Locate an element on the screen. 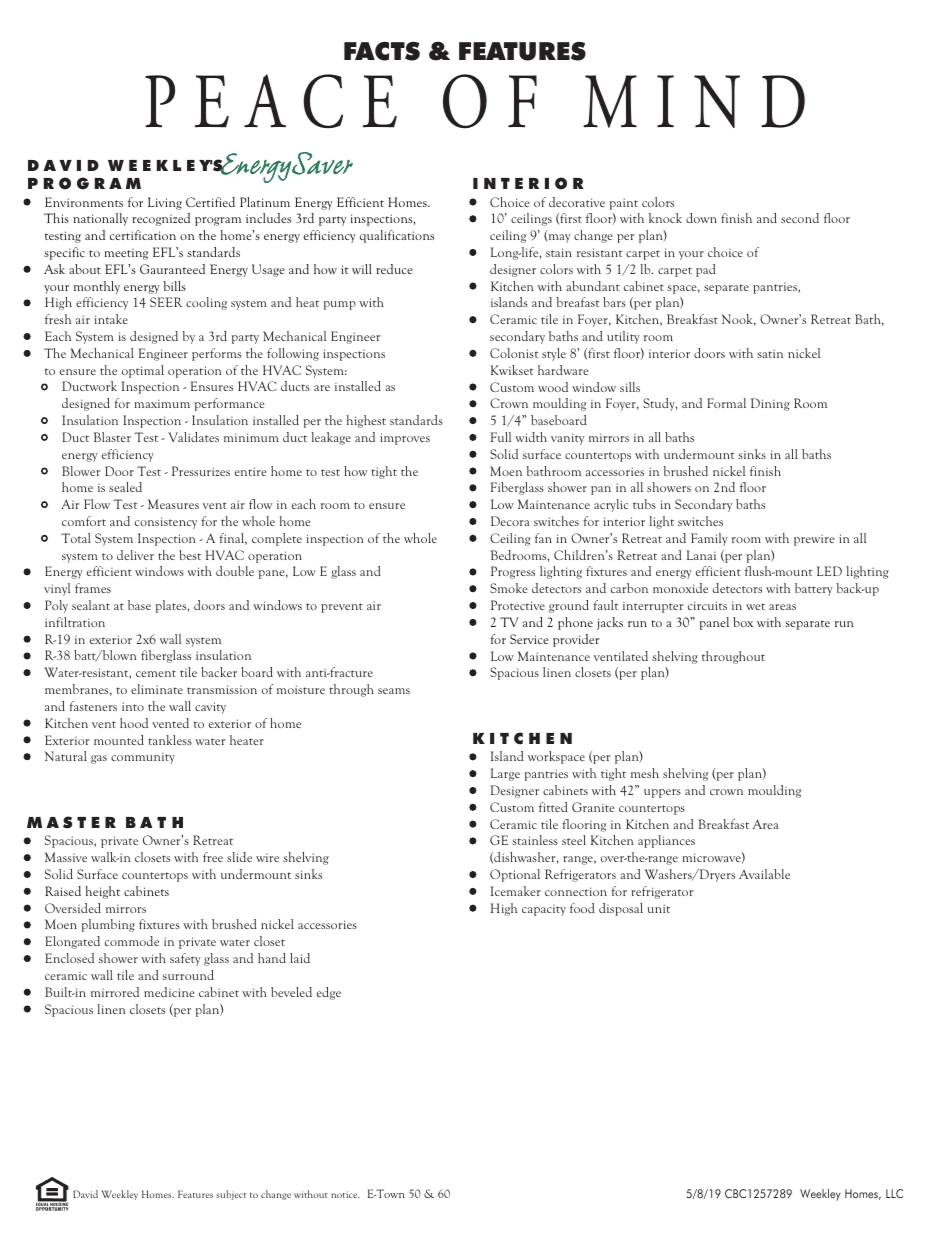 The width and height of the screenshot is (952, 1233). notice is located at coordinates (345, 1194).
